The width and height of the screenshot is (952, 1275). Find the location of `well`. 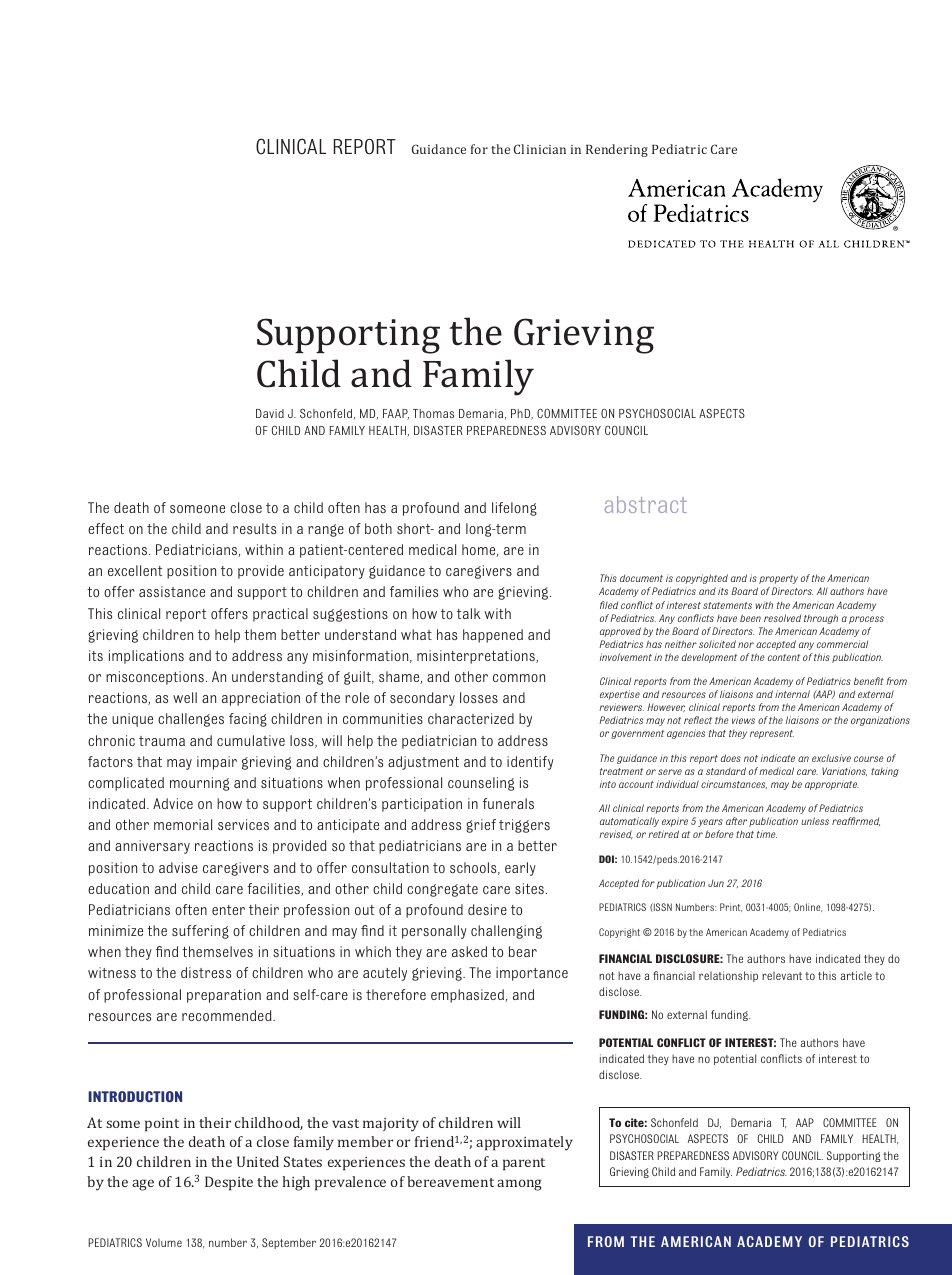

well is located at coordinates (185, 697).
